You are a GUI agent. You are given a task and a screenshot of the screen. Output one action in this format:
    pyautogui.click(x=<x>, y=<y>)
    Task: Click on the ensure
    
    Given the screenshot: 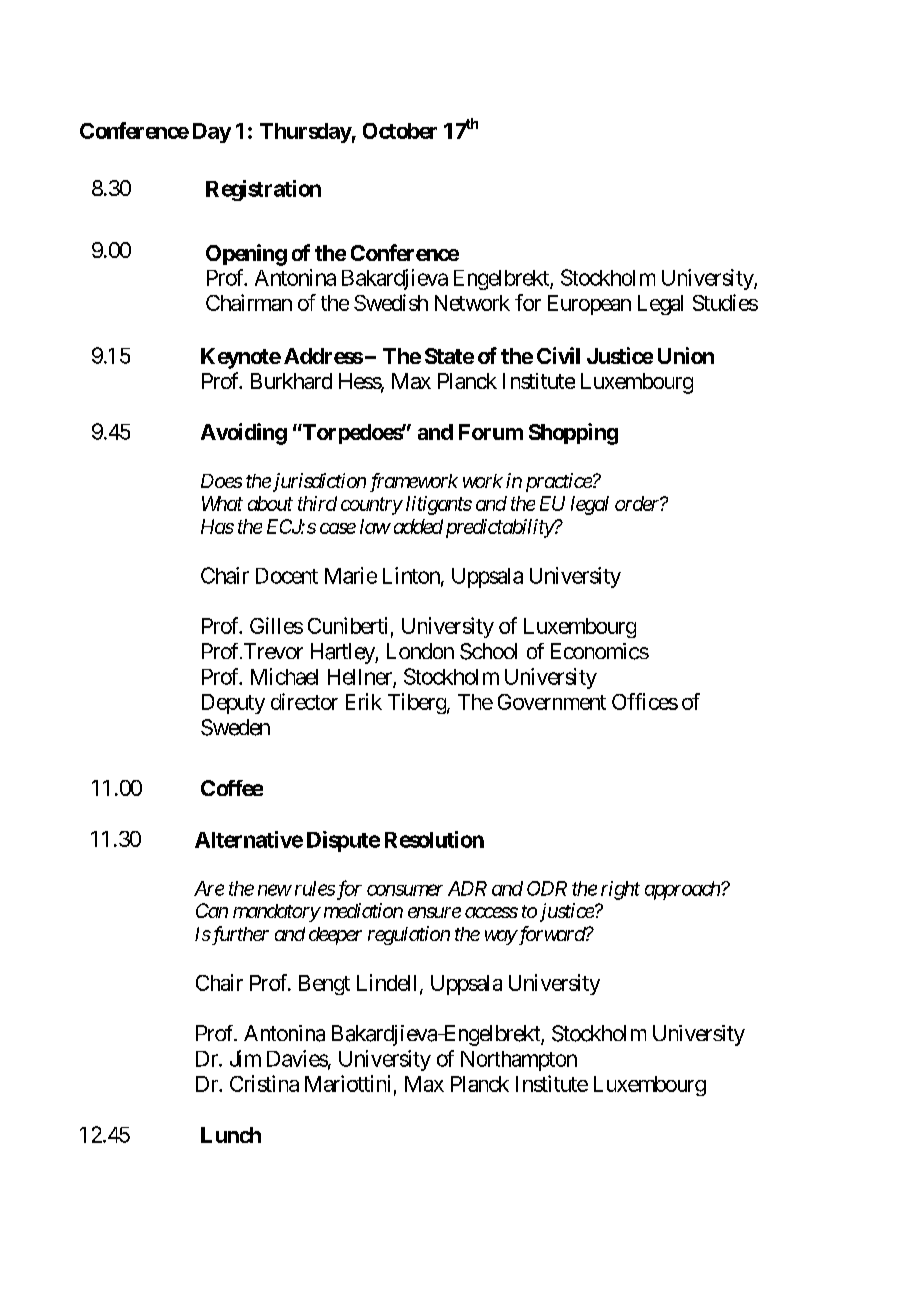 What is the action you would take?
    pyautogui.click(x=434, y=912)
